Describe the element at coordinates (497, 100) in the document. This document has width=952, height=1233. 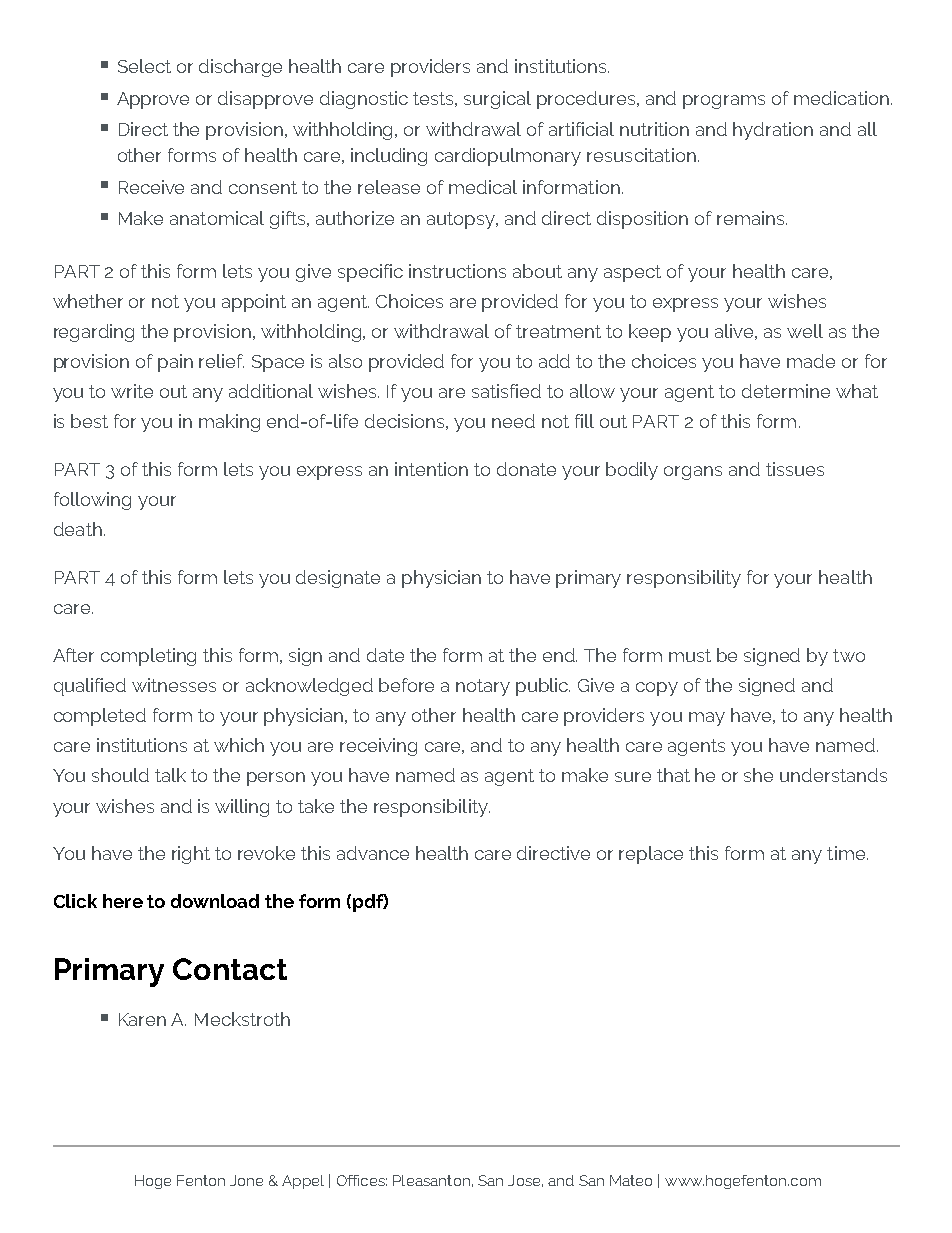
I see `surgical` at that location.
